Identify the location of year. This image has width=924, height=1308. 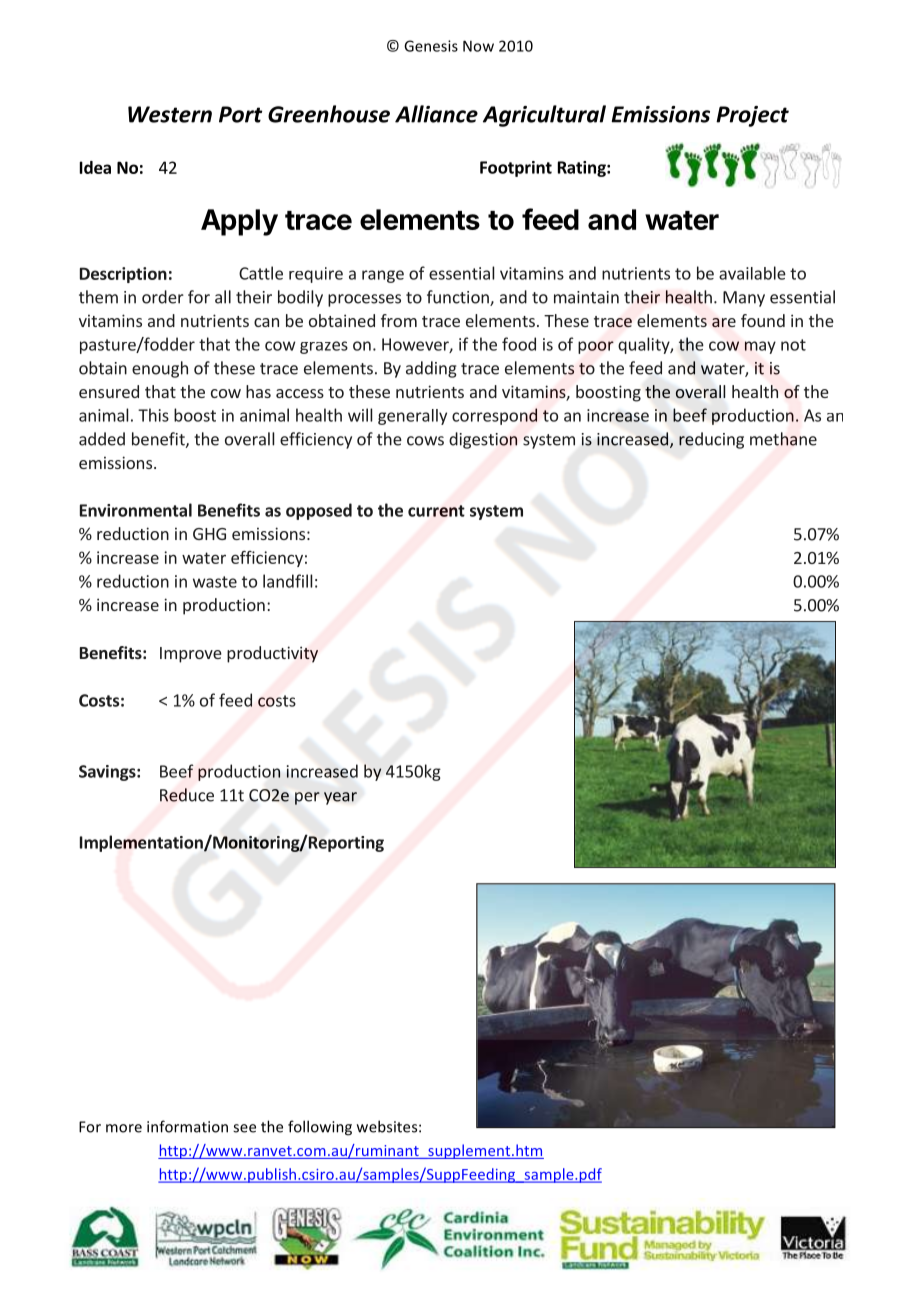
(340, 798).
